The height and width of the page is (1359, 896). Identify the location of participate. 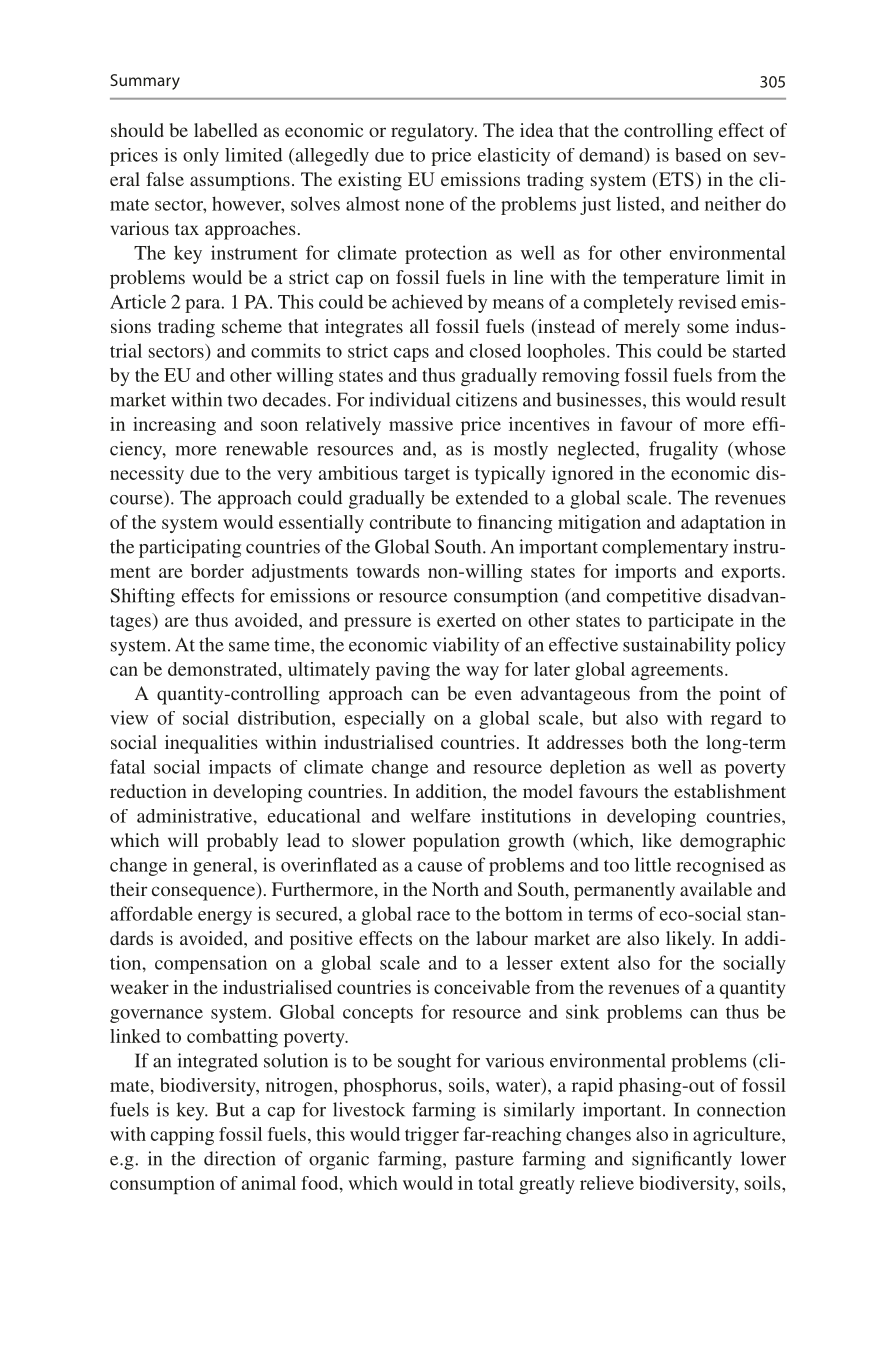
(691, 622).
